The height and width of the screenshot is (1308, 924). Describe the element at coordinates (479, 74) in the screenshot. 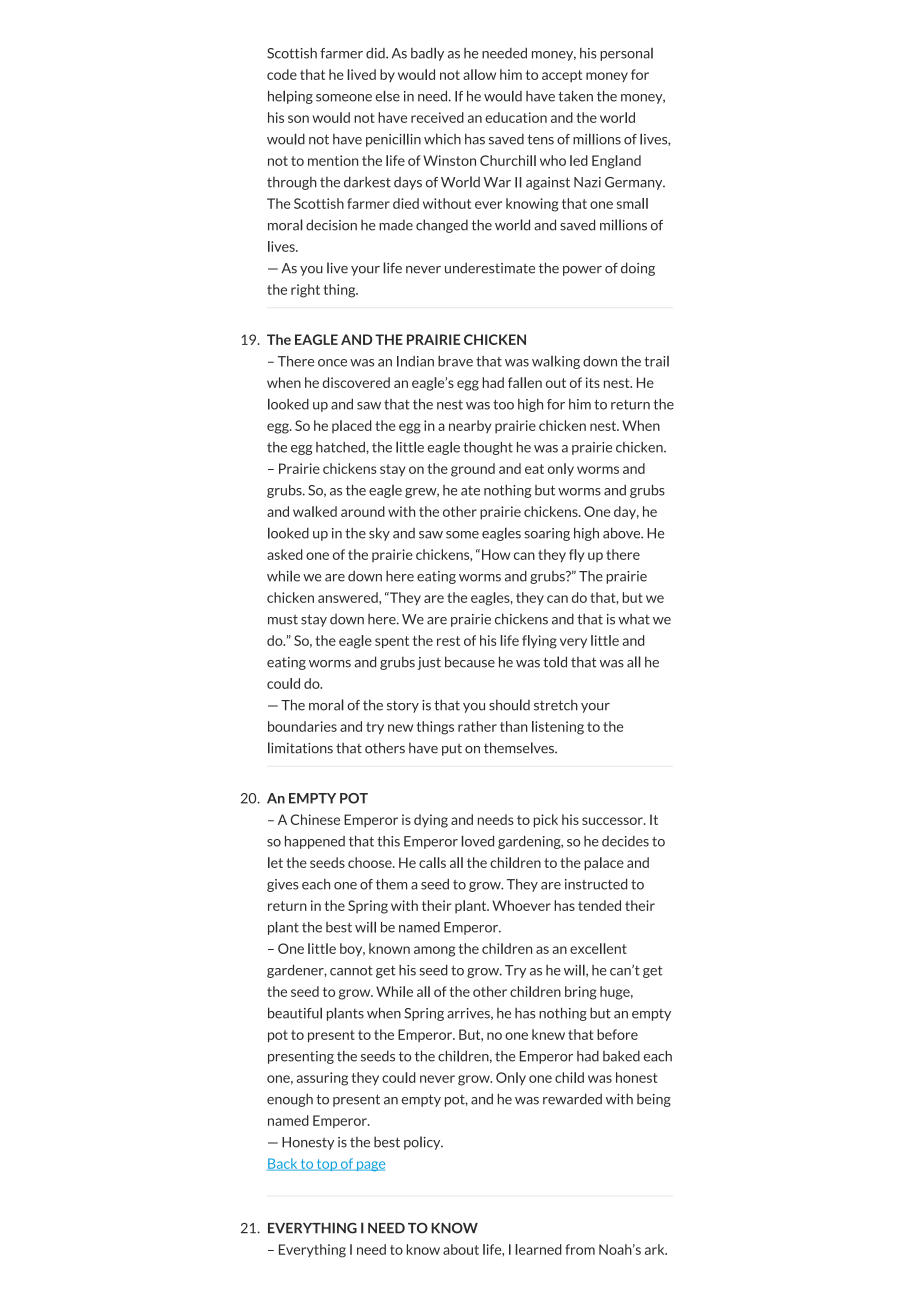

I see `allow` at that location.
